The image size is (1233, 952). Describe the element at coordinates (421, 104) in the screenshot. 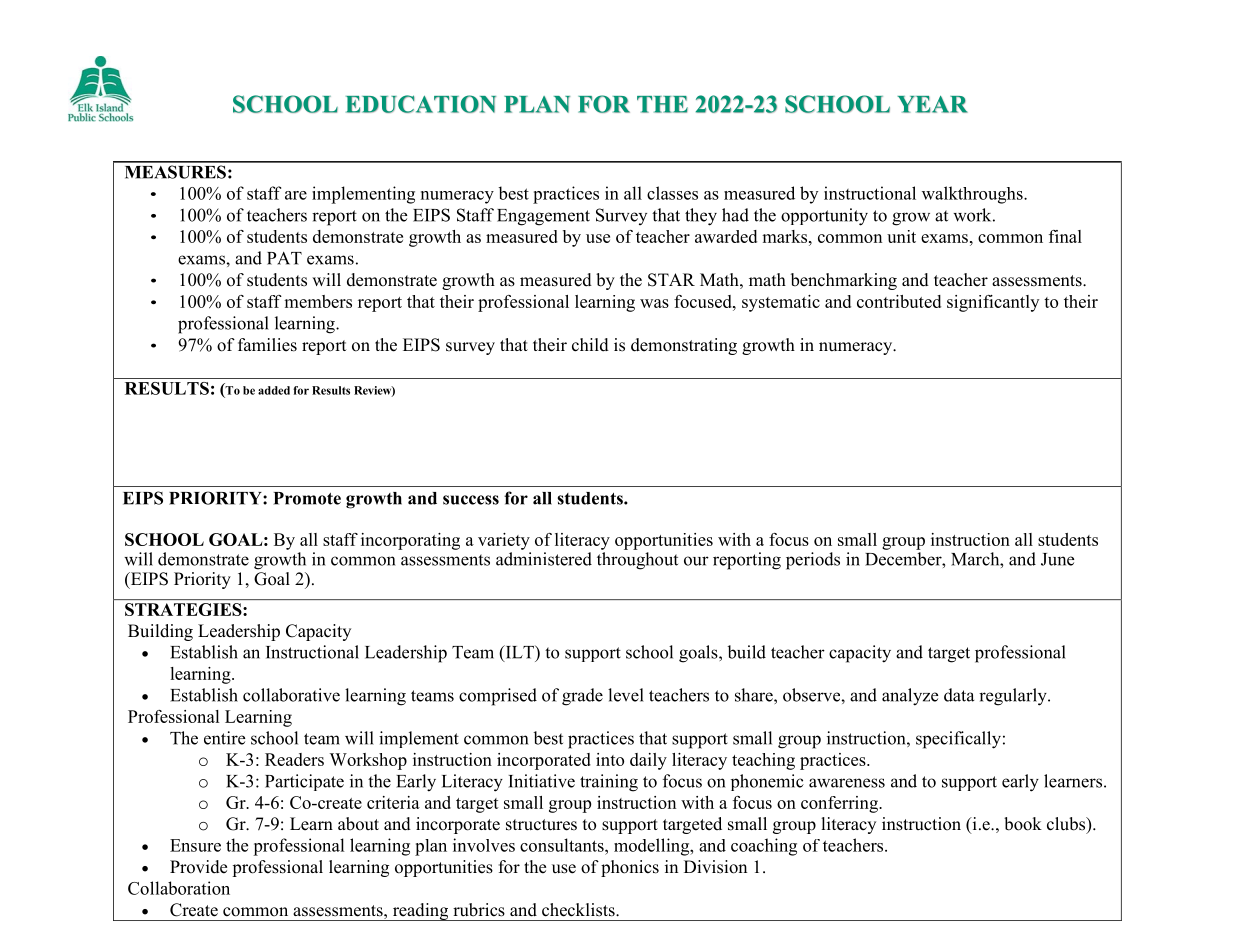

I see `EDUCATION` at that location.
